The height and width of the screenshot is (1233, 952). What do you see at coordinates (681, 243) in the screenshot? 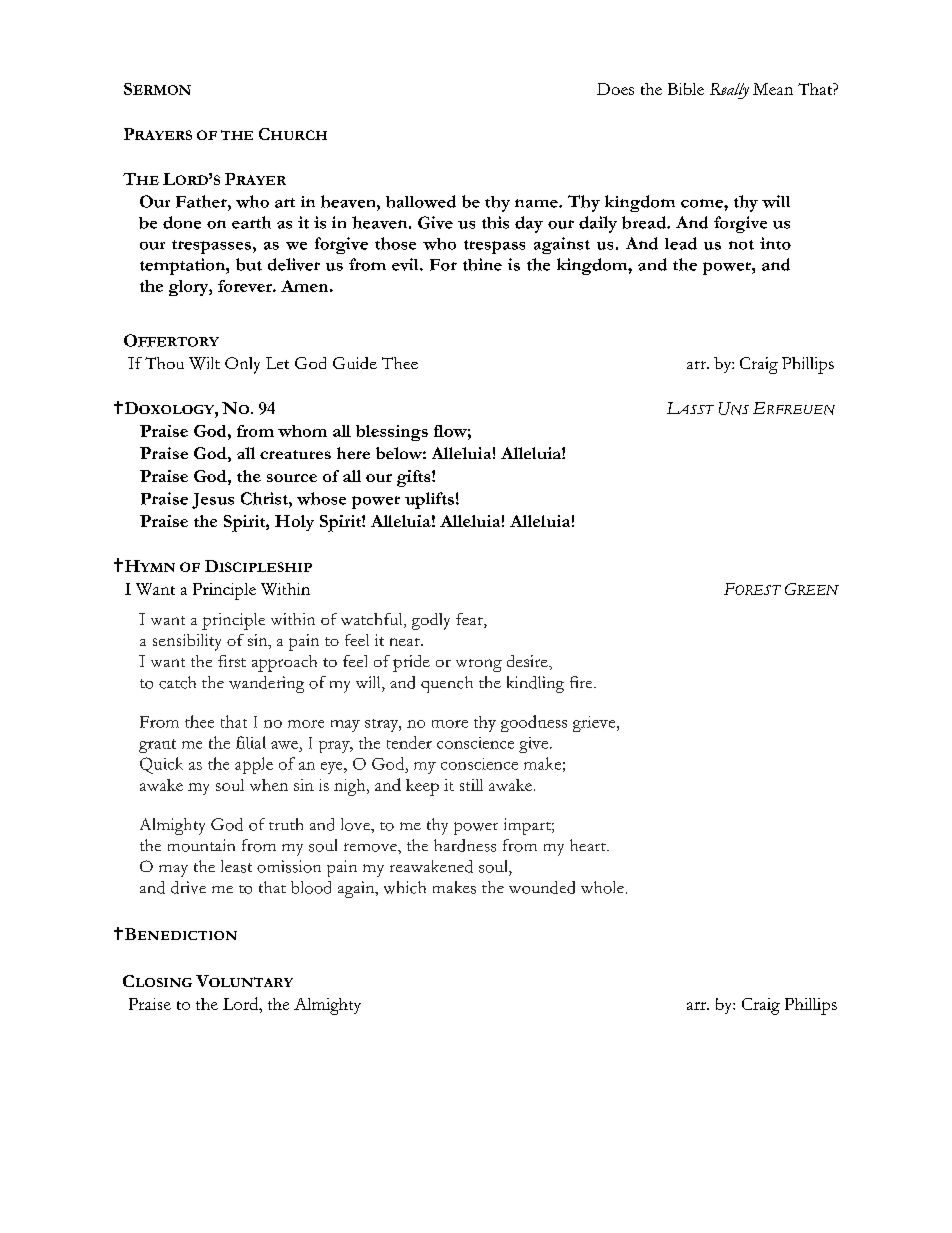
I see `lead` at bounding box center [681, 243].
